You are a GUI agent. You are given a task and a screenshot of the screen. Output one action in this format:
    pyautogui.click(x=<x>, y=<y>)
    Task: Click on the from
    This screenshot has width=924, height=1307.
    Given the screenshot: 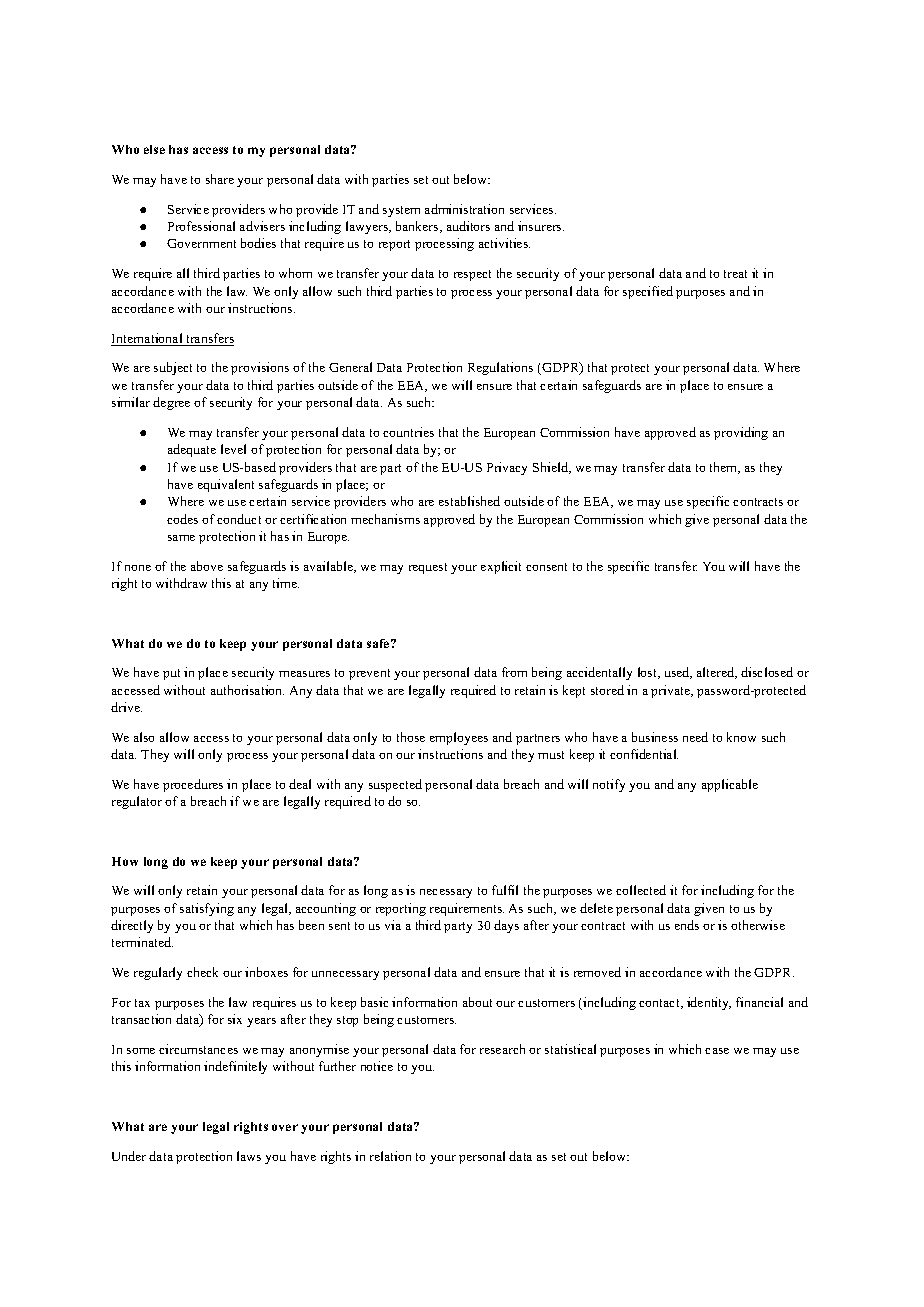 What is the action you would take?
    pyautogui.click(x=514, y=672)
